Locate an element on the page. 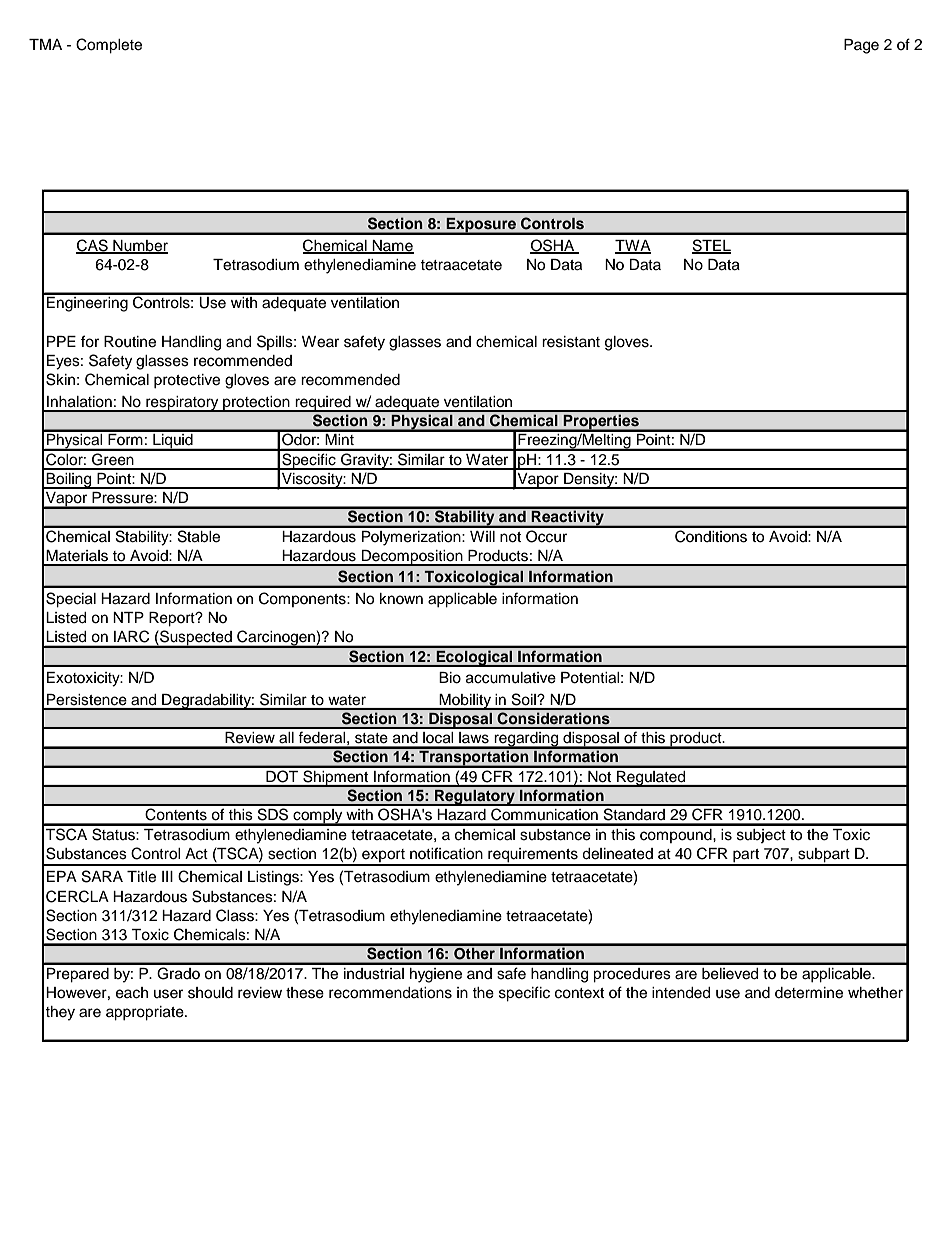 The width and height of the image is (952, 1233). accumulative is located at coordinates (511, 678).
